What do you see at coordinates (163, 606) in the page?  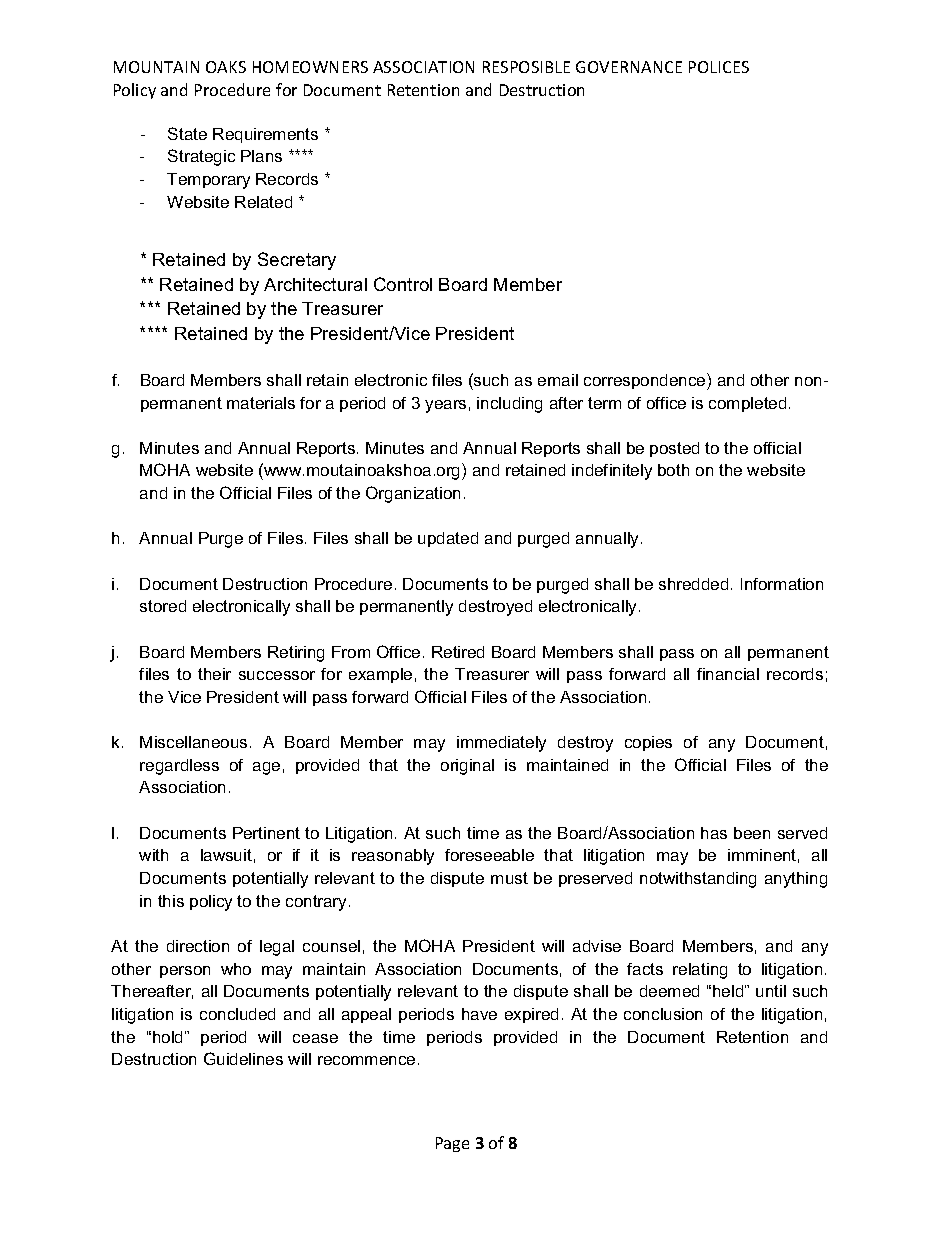 I see `stored` at bounding box center [163, 606].
